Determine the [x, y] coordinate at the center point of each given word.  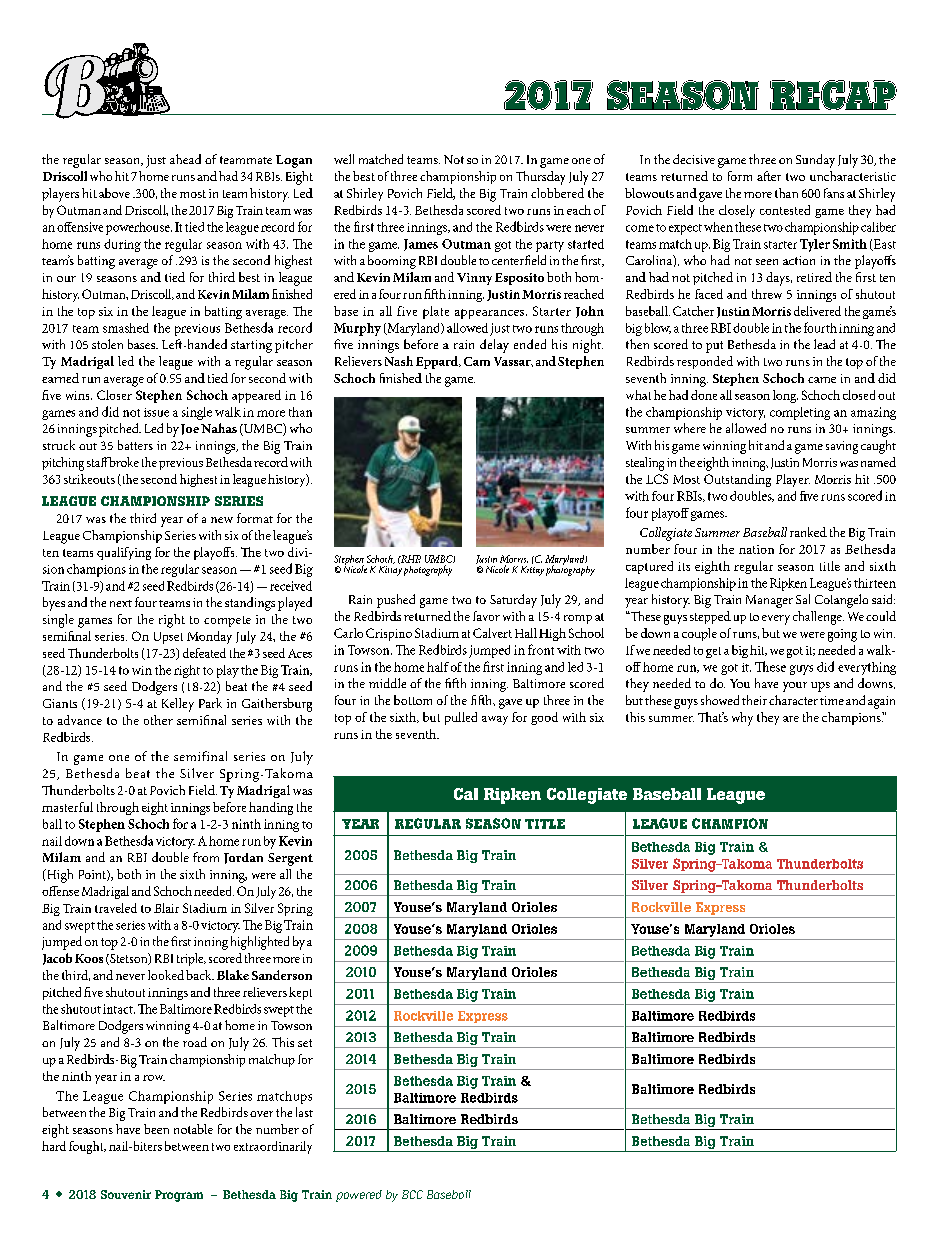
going [842, 635]
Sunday [815, 161]
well [344, 159]
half [438, 667]
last [304, 1112]
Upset [168, 638]
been [156, 1129]
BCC [412, 1194]
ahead [185, 159]
